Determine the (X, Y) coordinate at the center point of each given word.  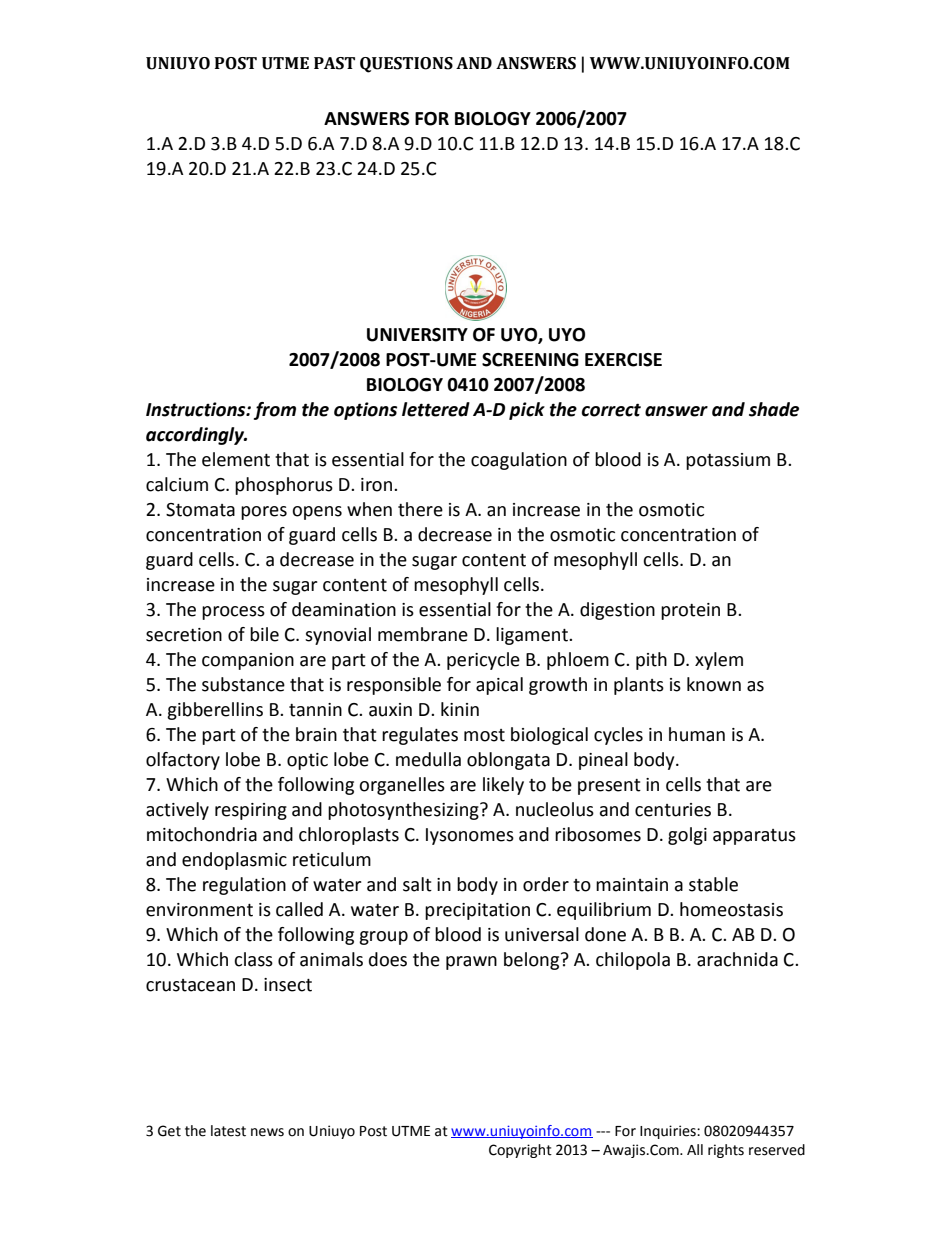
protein (690, 611)
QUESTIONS (406, 65)
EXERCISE (623, 360)
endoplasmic (234, 861)
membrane (423, 634)
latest (228, 1131)
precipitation (477, 911)
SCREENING (530, 360)
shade (774, 409)
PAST (334, 63)
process (233, 613)
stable (713, 884)
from (275, 411)
